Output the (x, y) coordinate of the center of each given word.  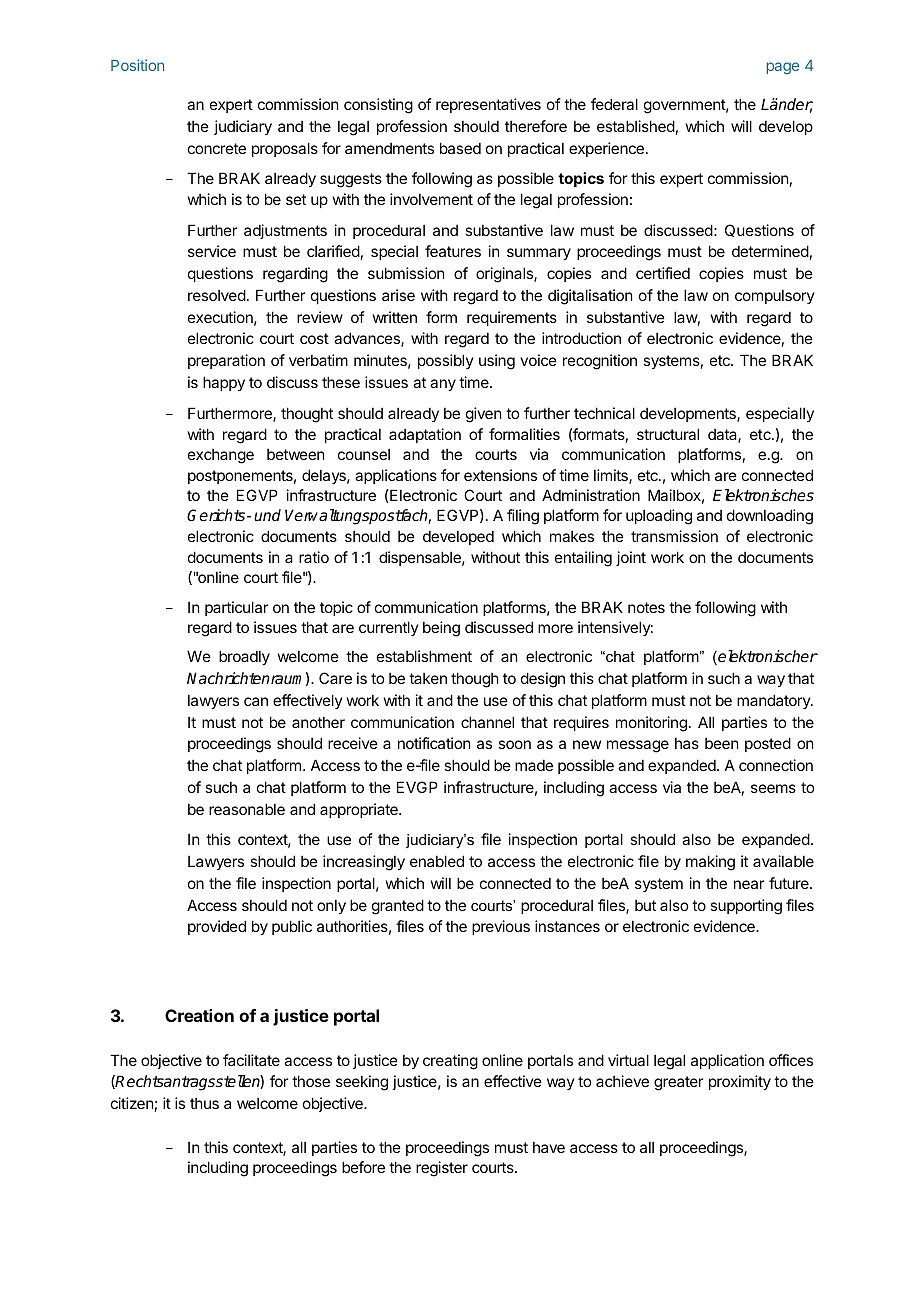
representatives (488, 105)
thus (204, 1103)
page (783, 68)
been (721, 743)
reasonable (247, 809)
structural (668, 434)
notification (434, 743)
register (442, 1169)
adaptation (425, 435)
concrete (217, 148)
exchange (221, 456)
